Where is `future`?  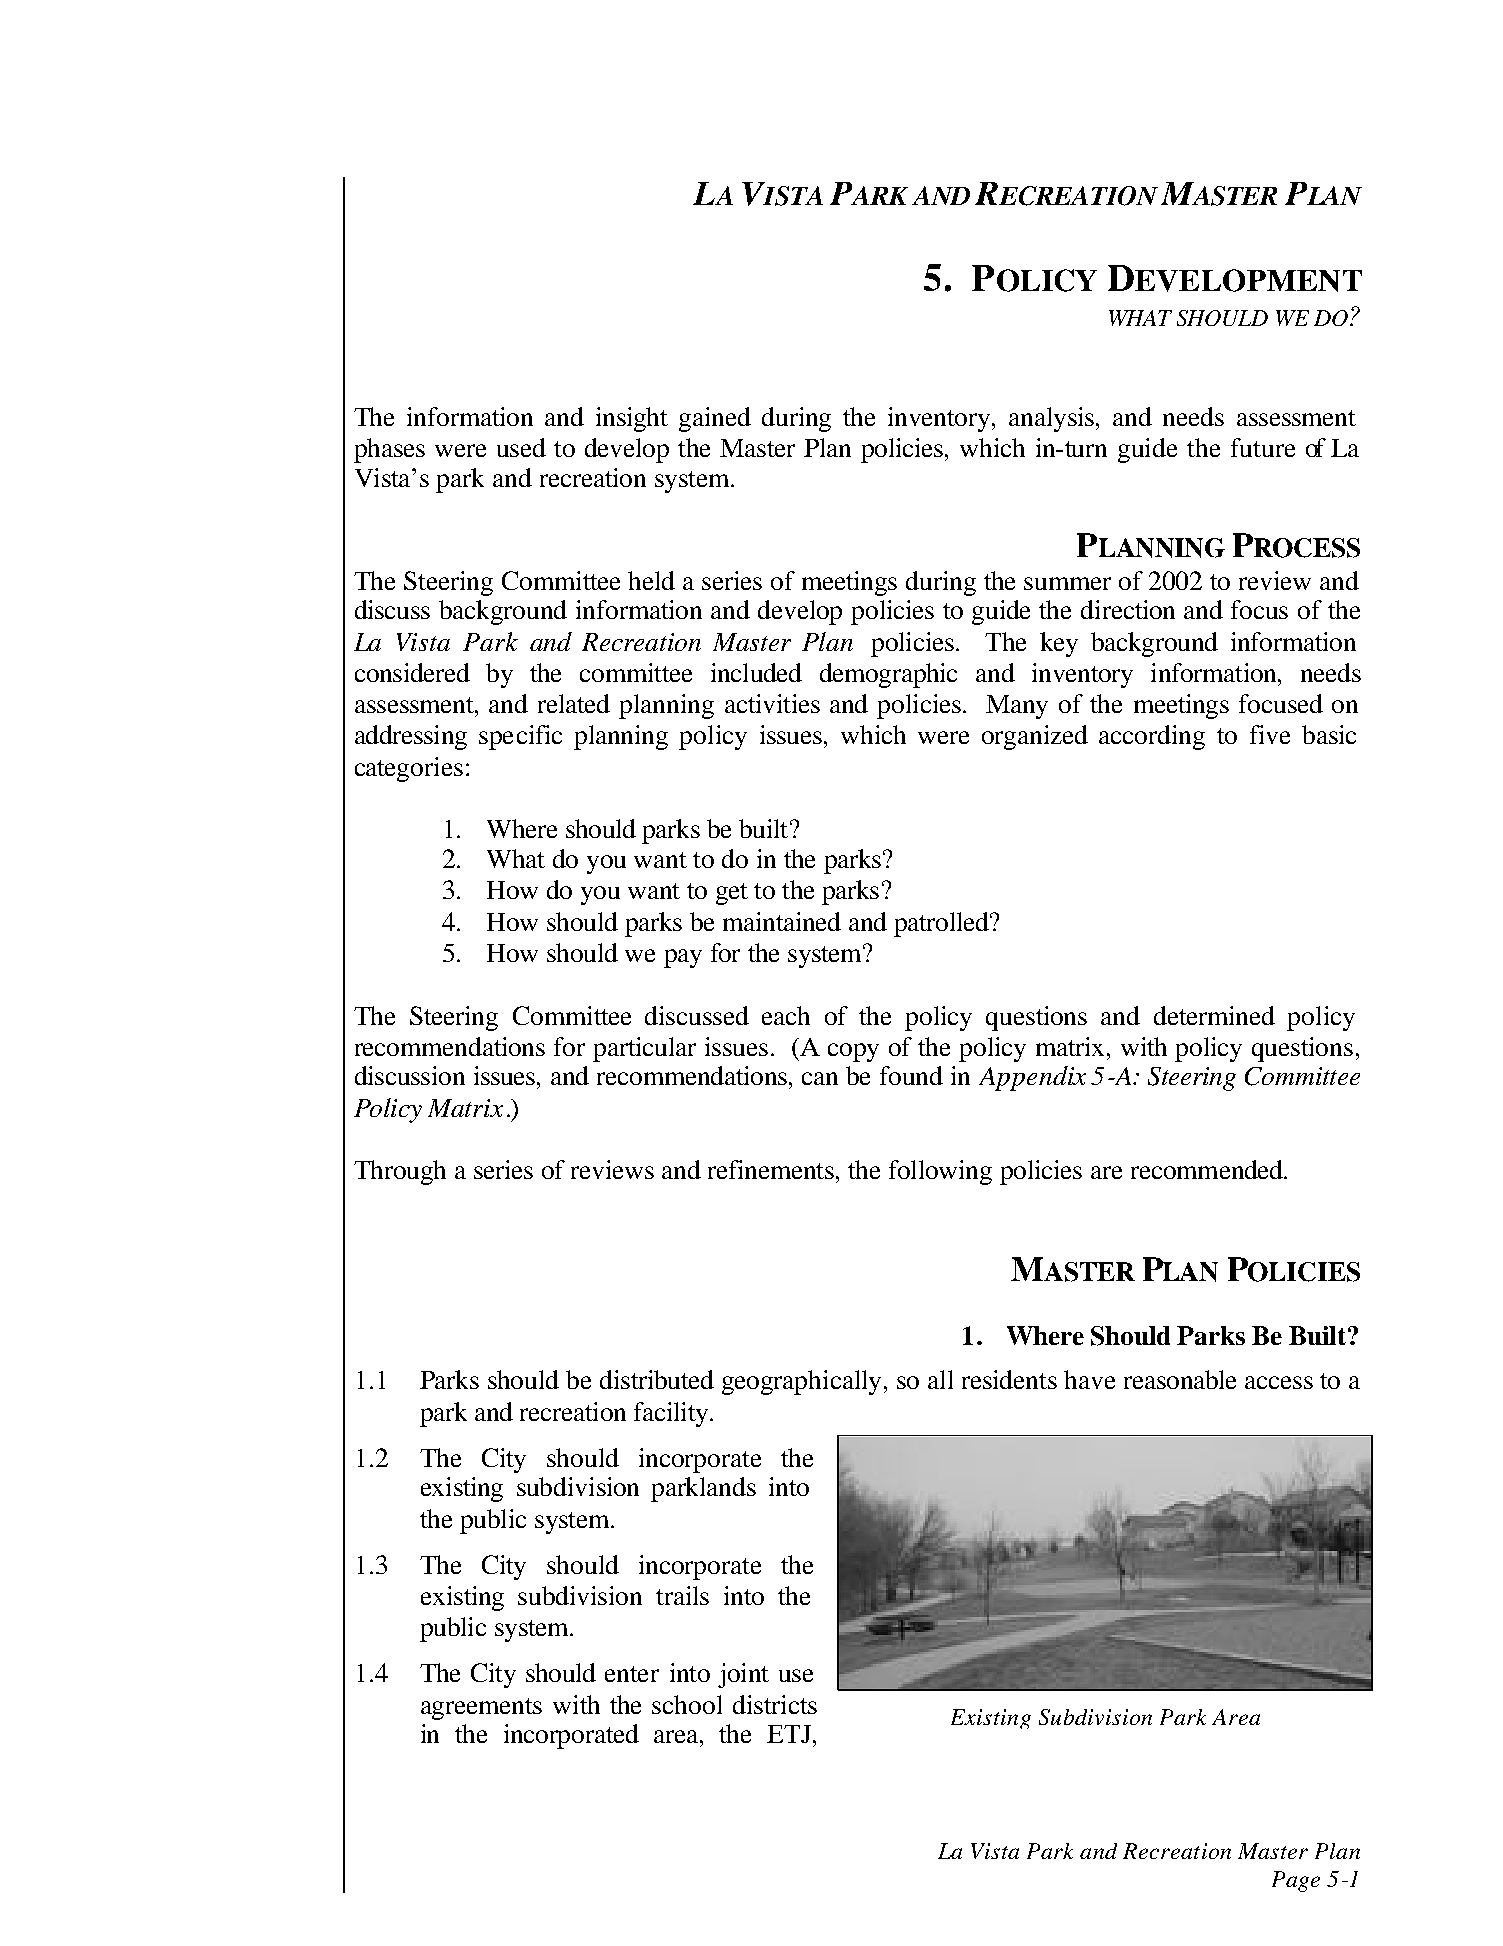 future is located at coordinates (1263, 447).
